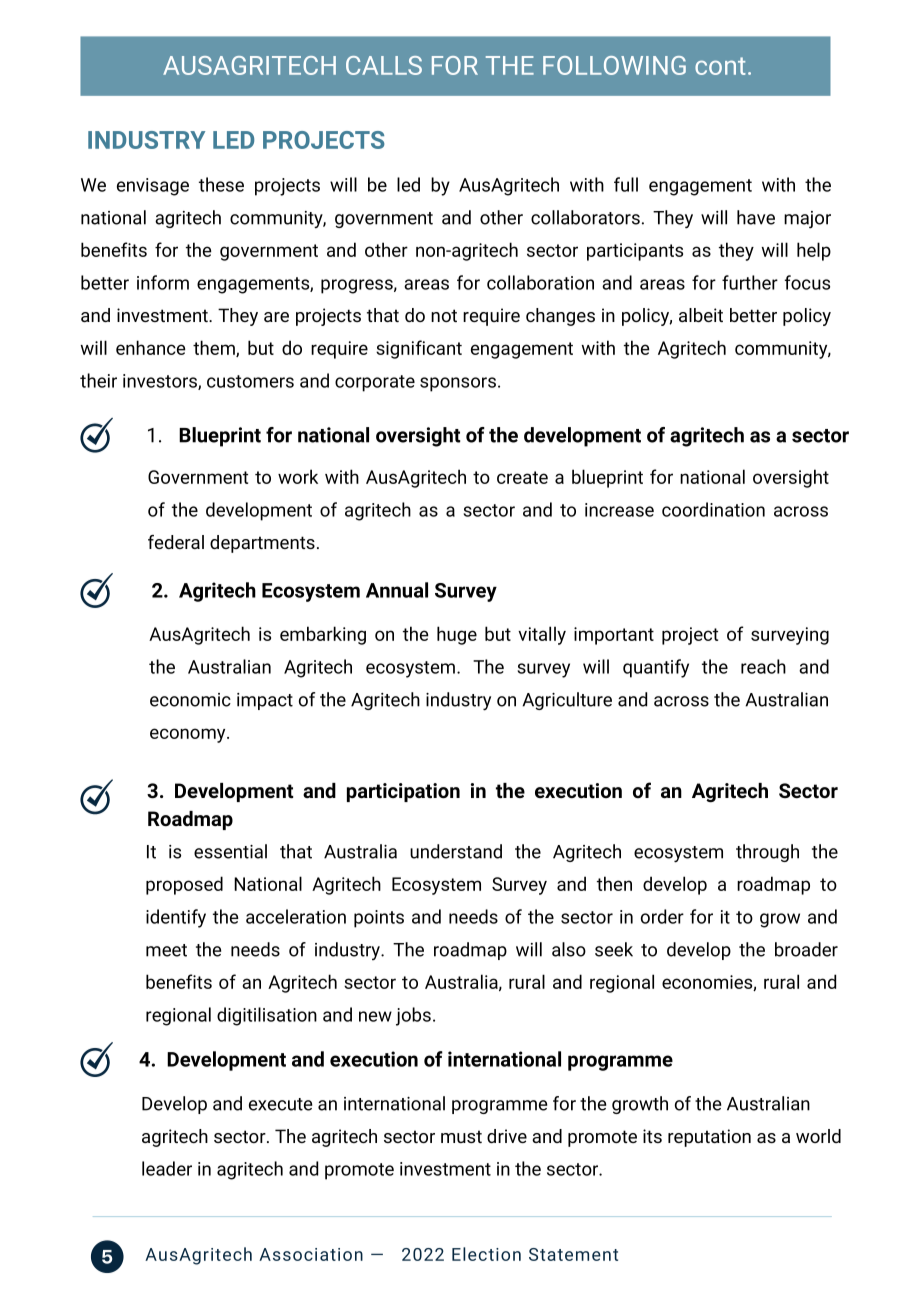 This page has height=1308, width=924. I want to click on meet, so click(166, 950).
